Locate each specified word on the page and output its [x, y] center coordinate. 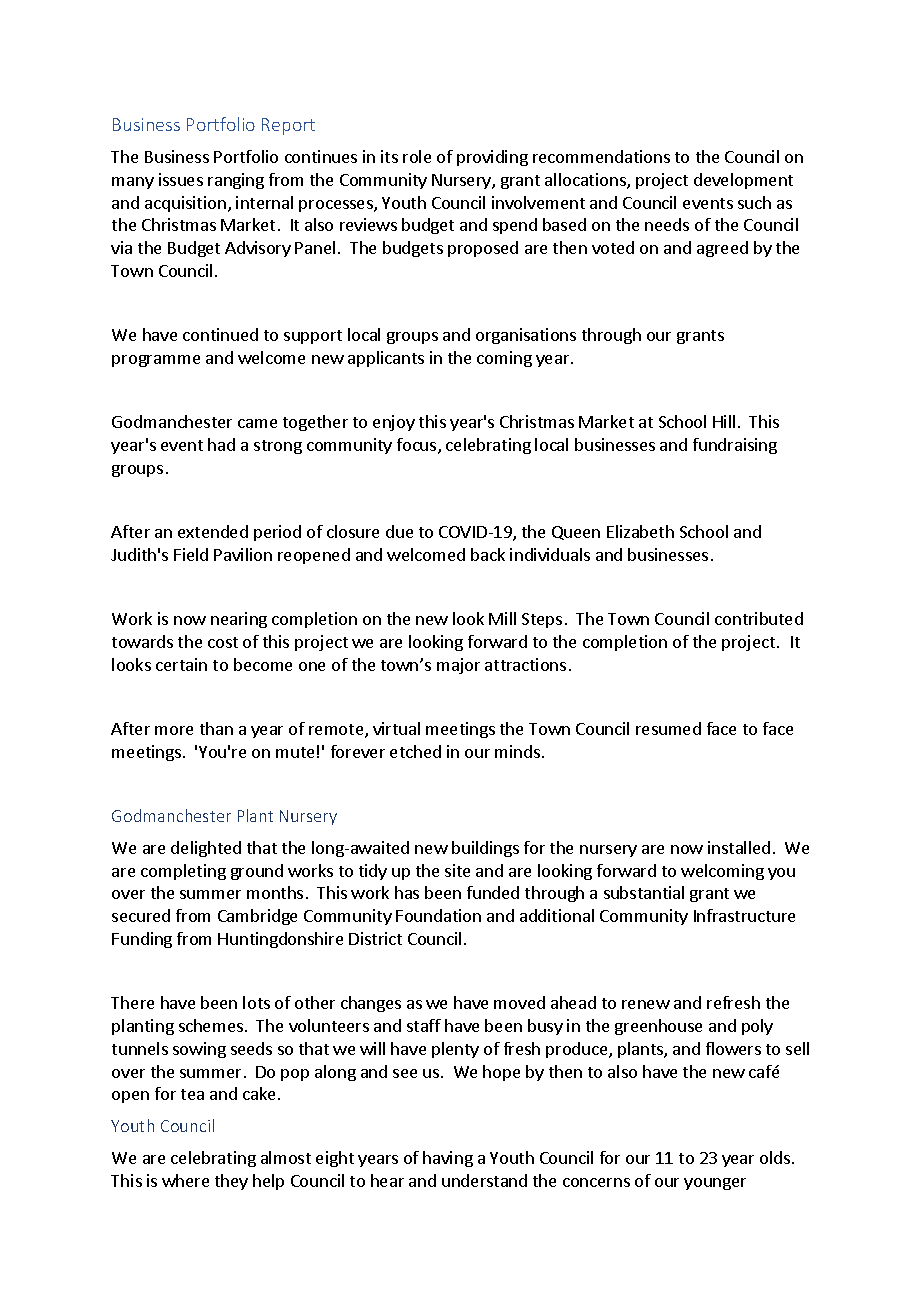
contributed [759, 618]
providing [492, 158]
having [448, 1159]
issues [181, 179]
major [458, 666]
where [185, 1180]
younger [715, 1184]
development [743, 181]
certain [181, 664]
